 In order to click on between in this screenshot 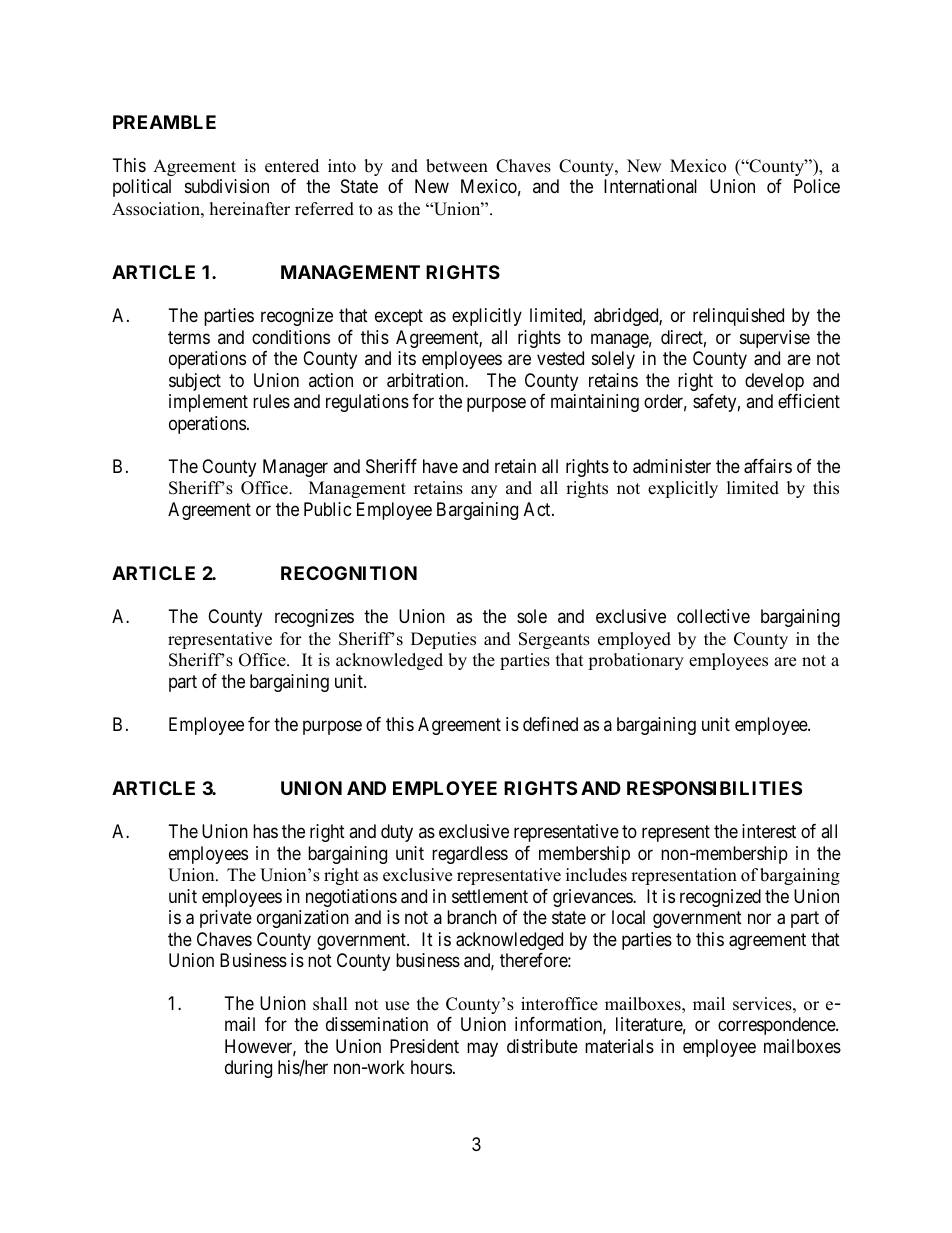, I will do `click(457, 166)`.
